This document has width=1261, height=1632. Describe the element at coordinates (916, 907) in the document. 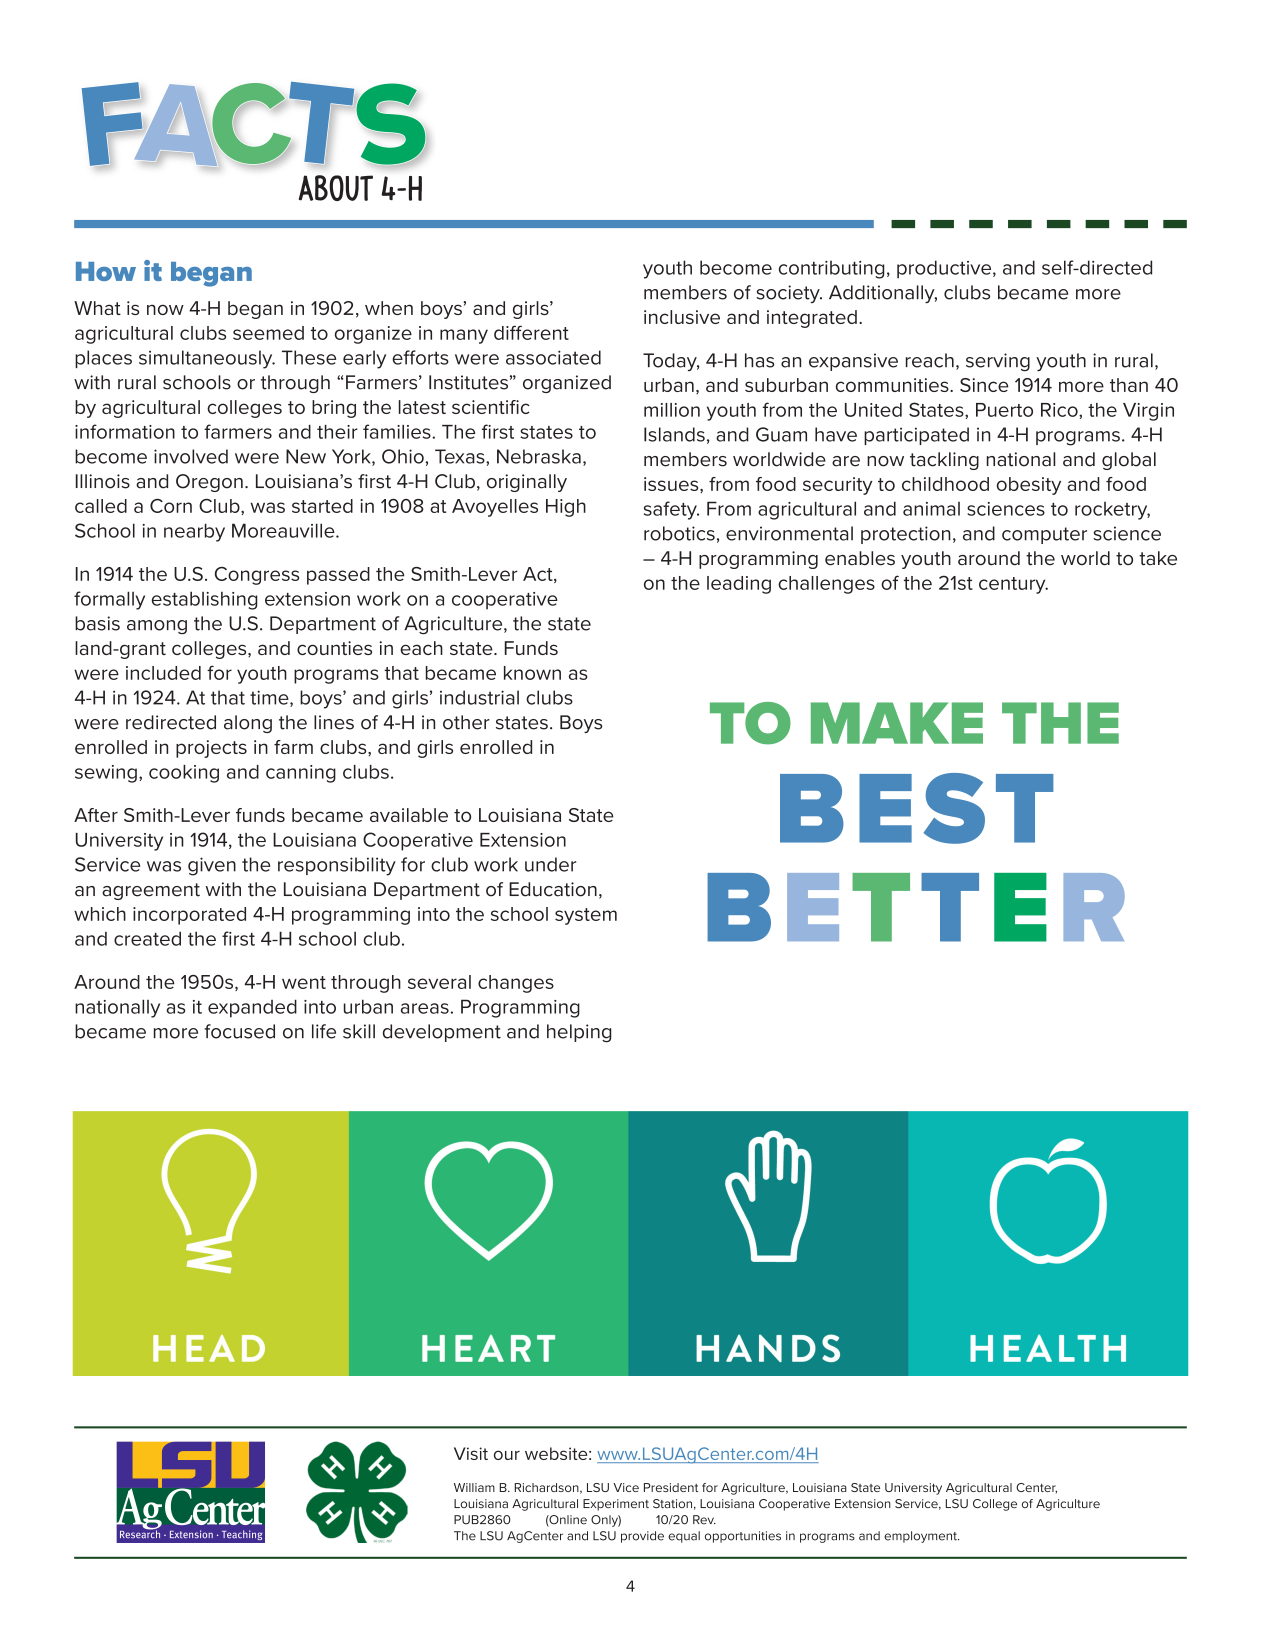

I see `BETTER` at that location.
